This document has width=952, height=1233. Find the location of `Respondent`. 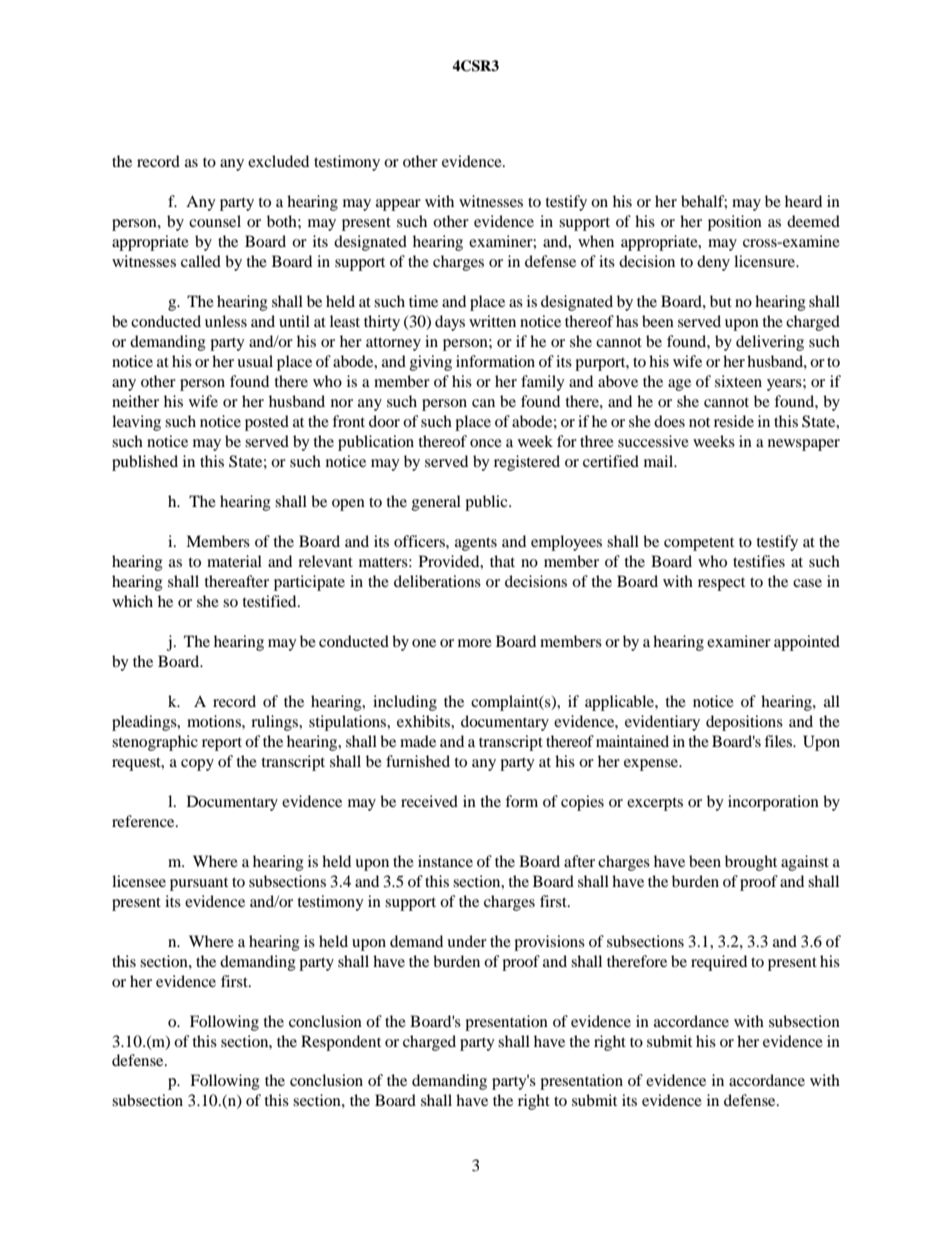

Respondent is located at coordinates (341, 1043).
